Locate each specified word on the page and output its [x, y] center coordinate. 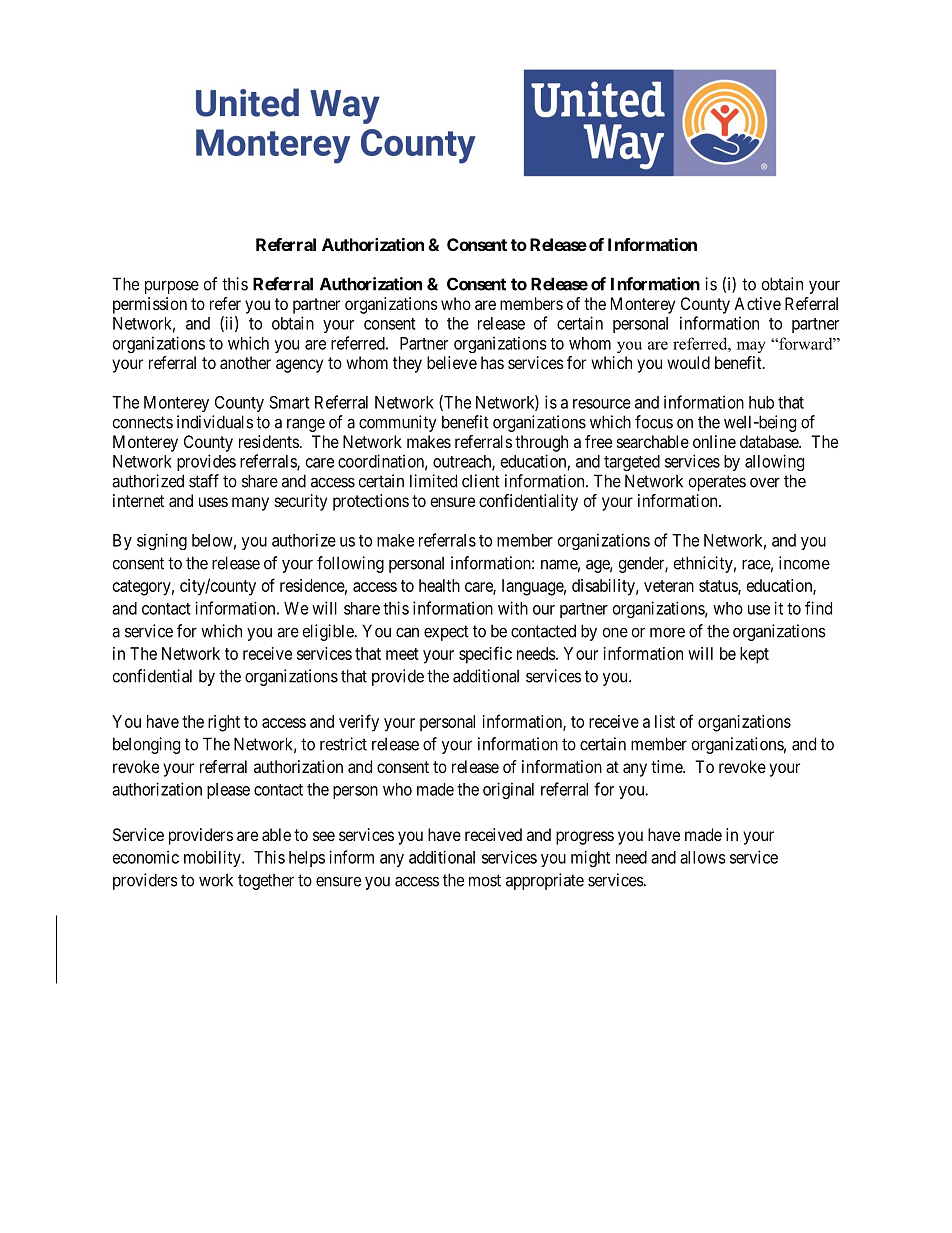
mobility [213, 858]
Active [757, 303]
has [492, 362]
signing [162, 541]
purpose [172, 287]
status [719, 587]
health [439, 585]
